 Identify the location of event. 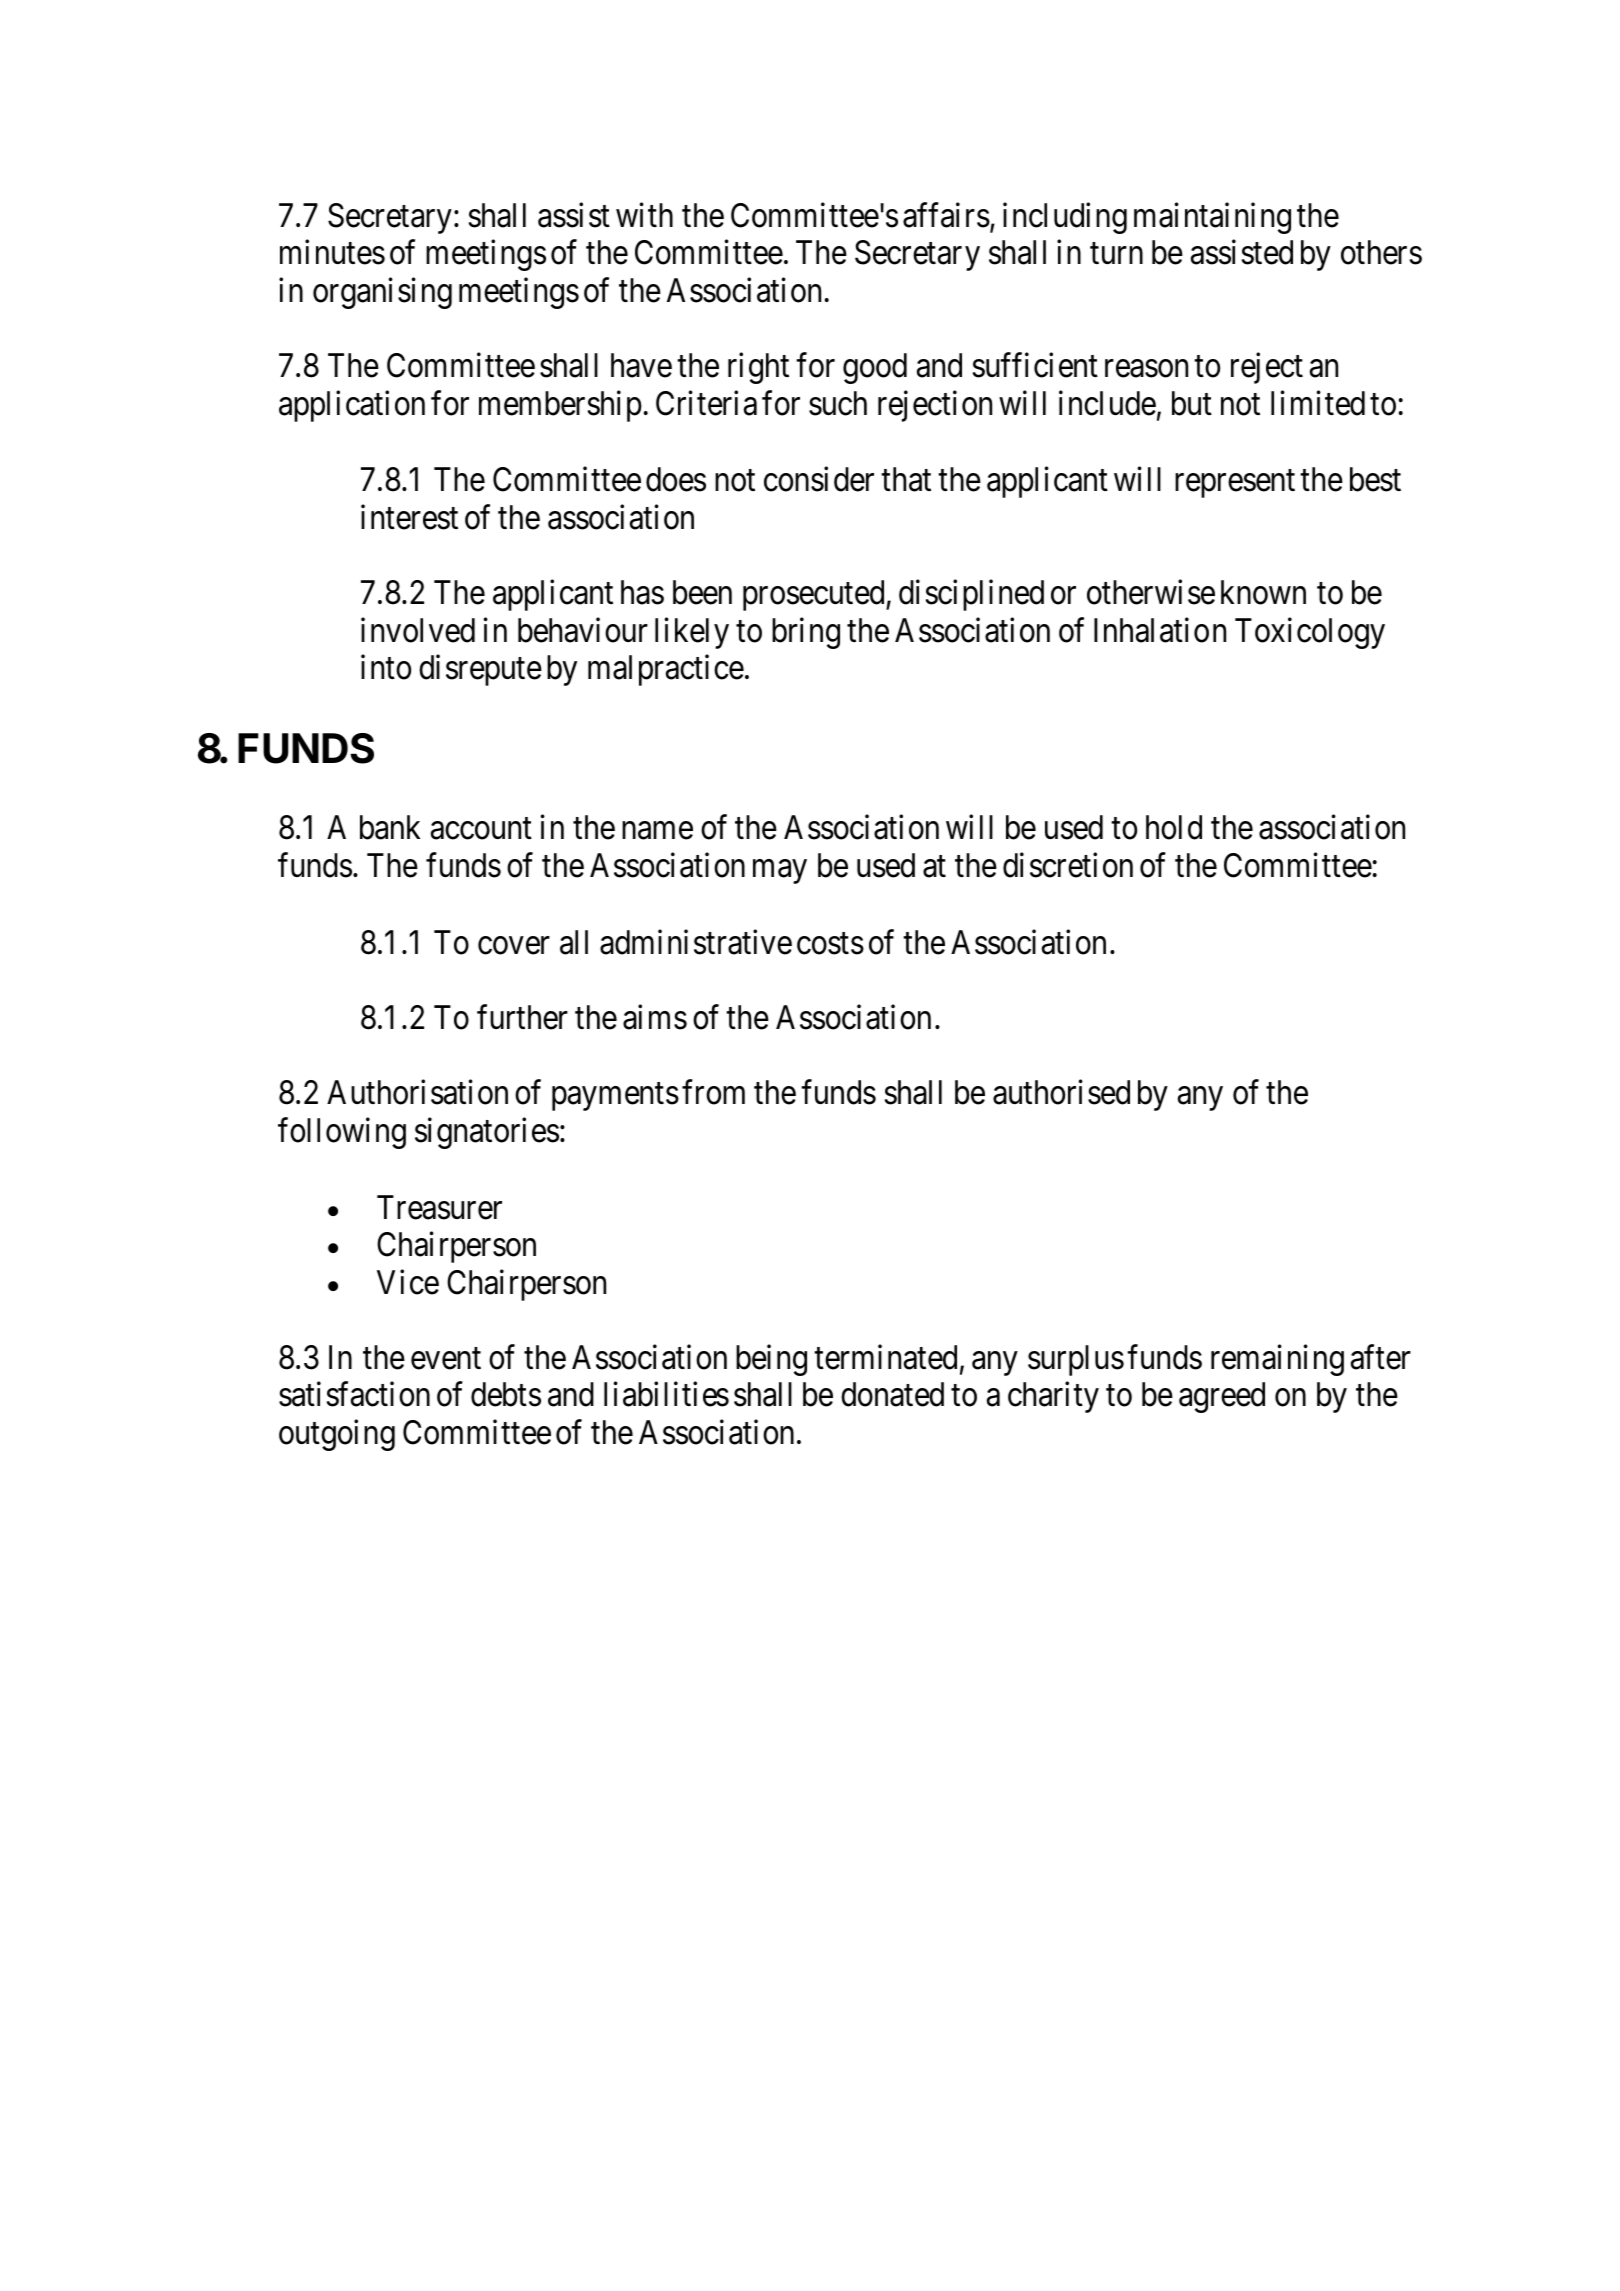
(446, 1359).
